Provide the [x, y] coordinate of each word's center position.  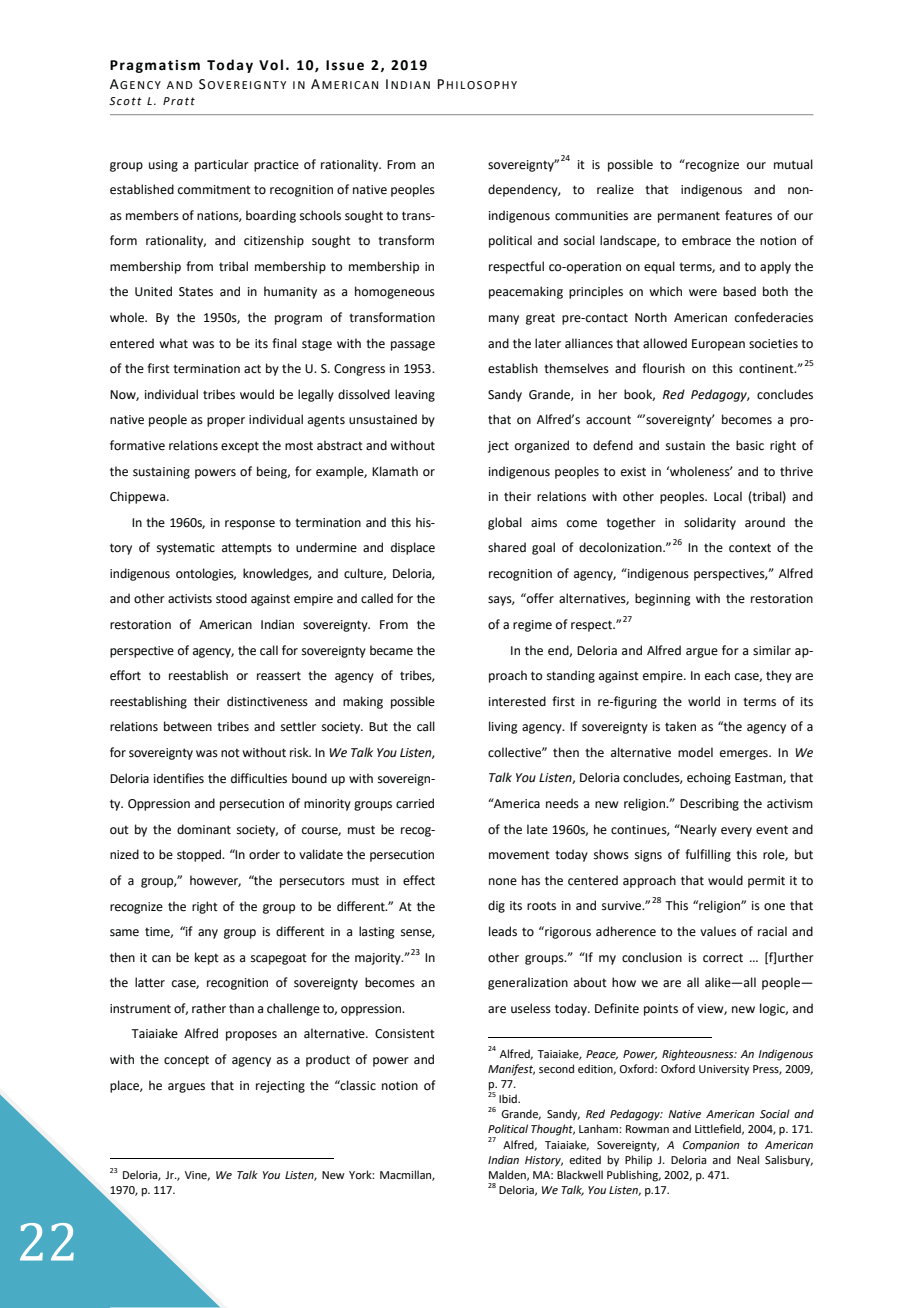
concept [186, 1061]
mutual [793, 164]
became [391, 650]
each [717, 675]
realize [615, 189]
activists [190, 599]
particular [222, 165]
